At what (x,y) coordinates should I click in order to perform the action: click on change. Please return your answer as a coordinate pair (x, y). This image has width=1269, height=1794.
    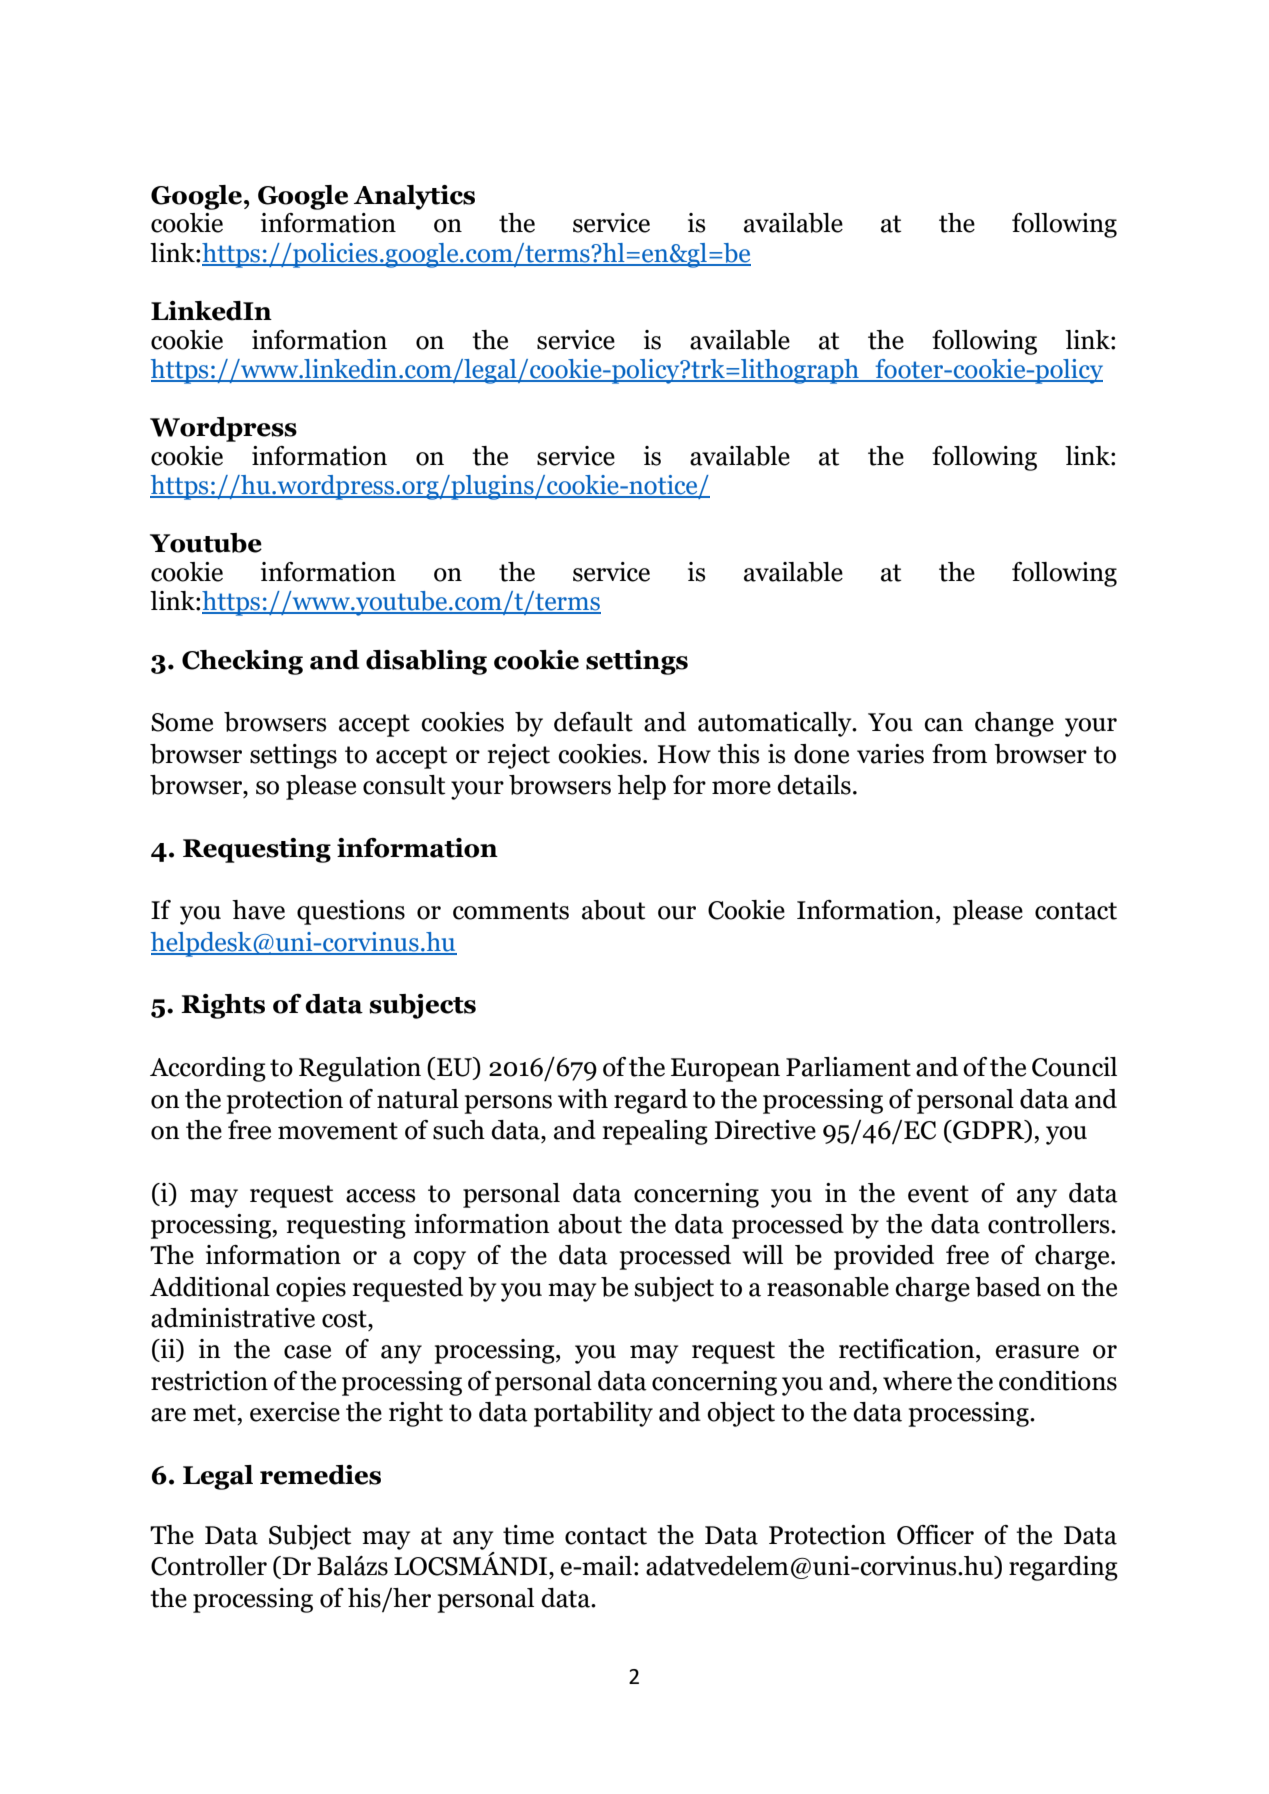
    Looking at the image, I should click on (1014, 724).
